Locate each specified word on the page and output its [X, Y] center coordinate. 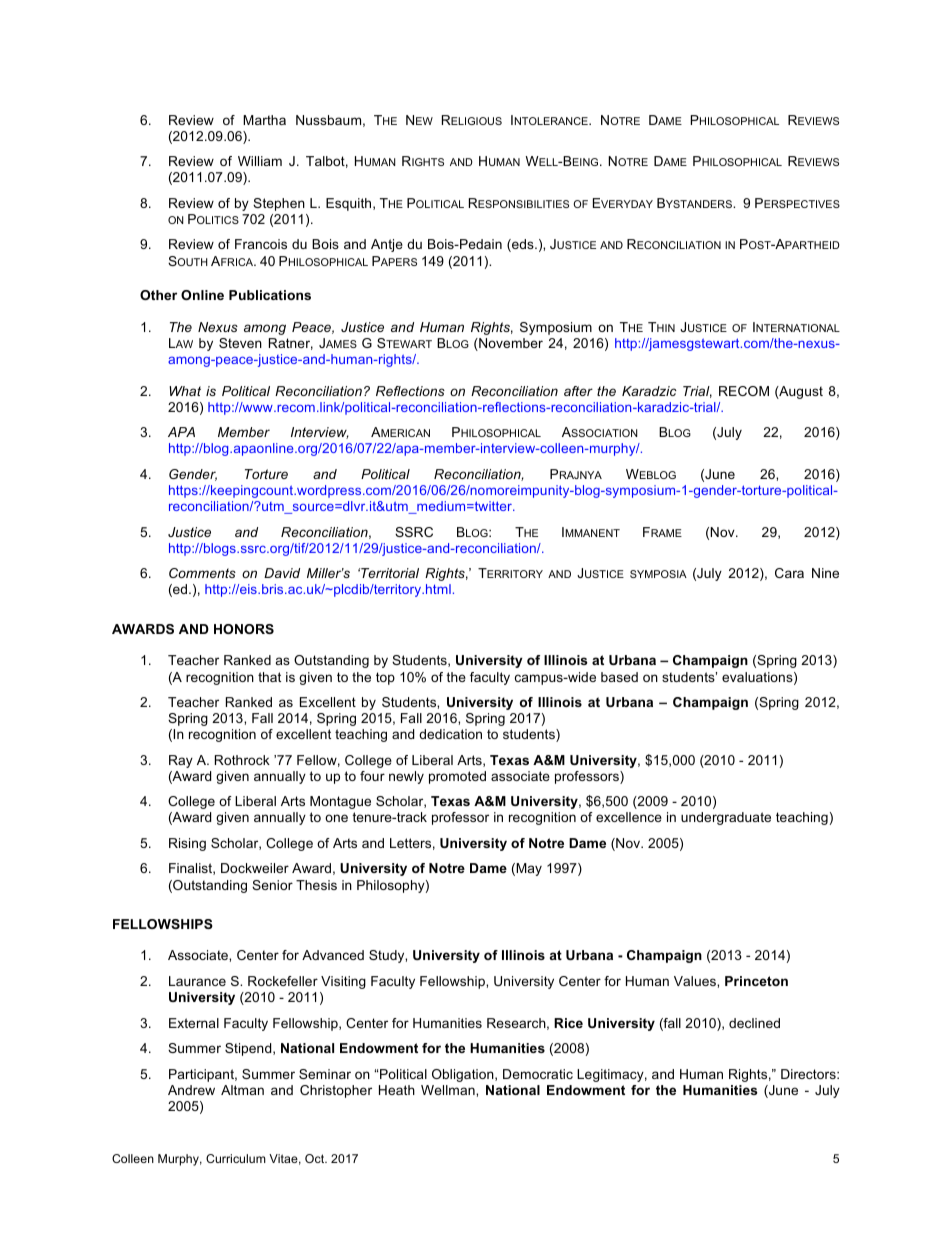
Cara [789, 573]
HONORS [244, 629]
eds [523, 245]
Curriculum [236, 1158]
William [260, 161]
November [510, 344]
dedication [450, 734]
